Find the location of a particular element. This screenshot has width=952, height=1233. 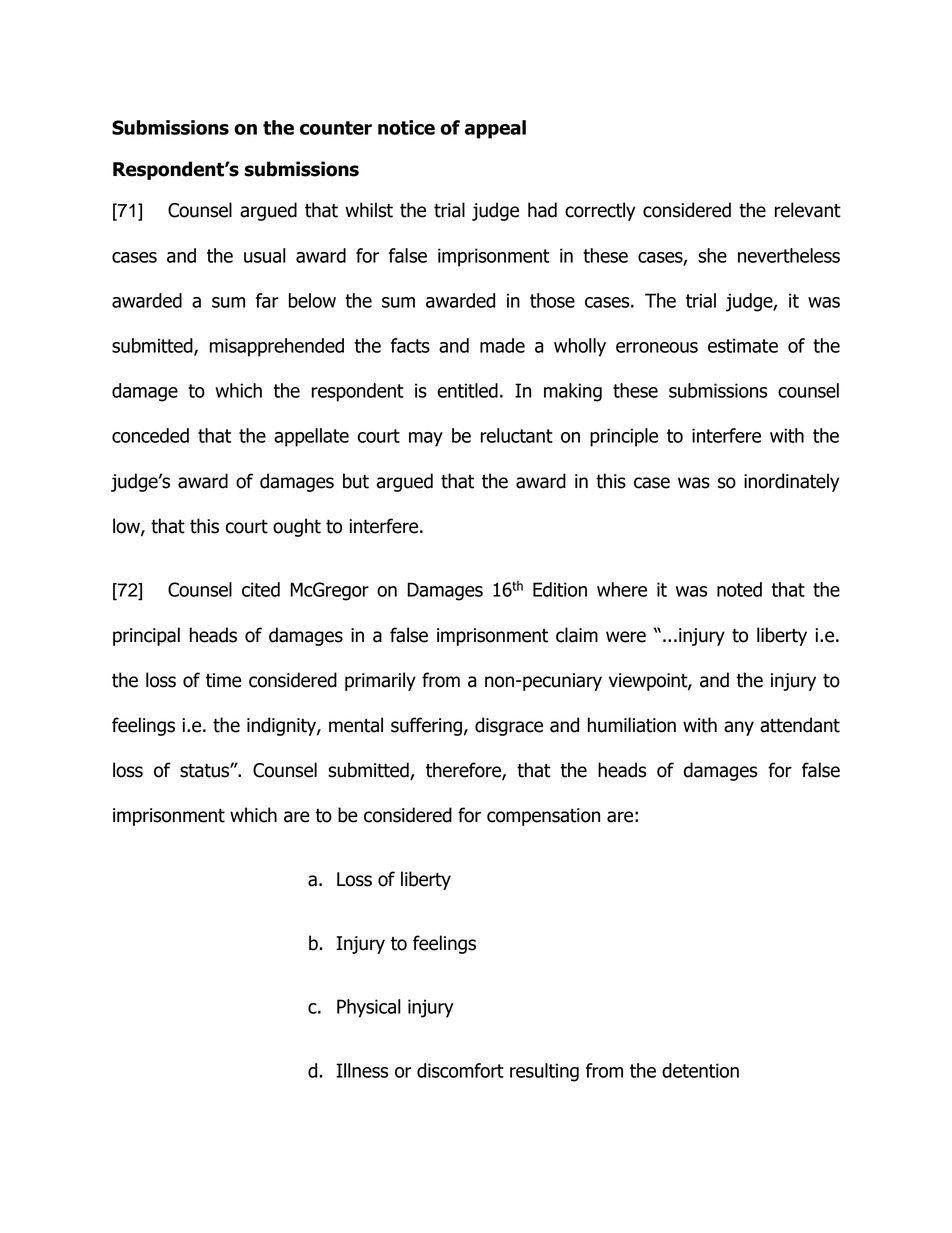

attendant is located at coordinates (800, 725).
